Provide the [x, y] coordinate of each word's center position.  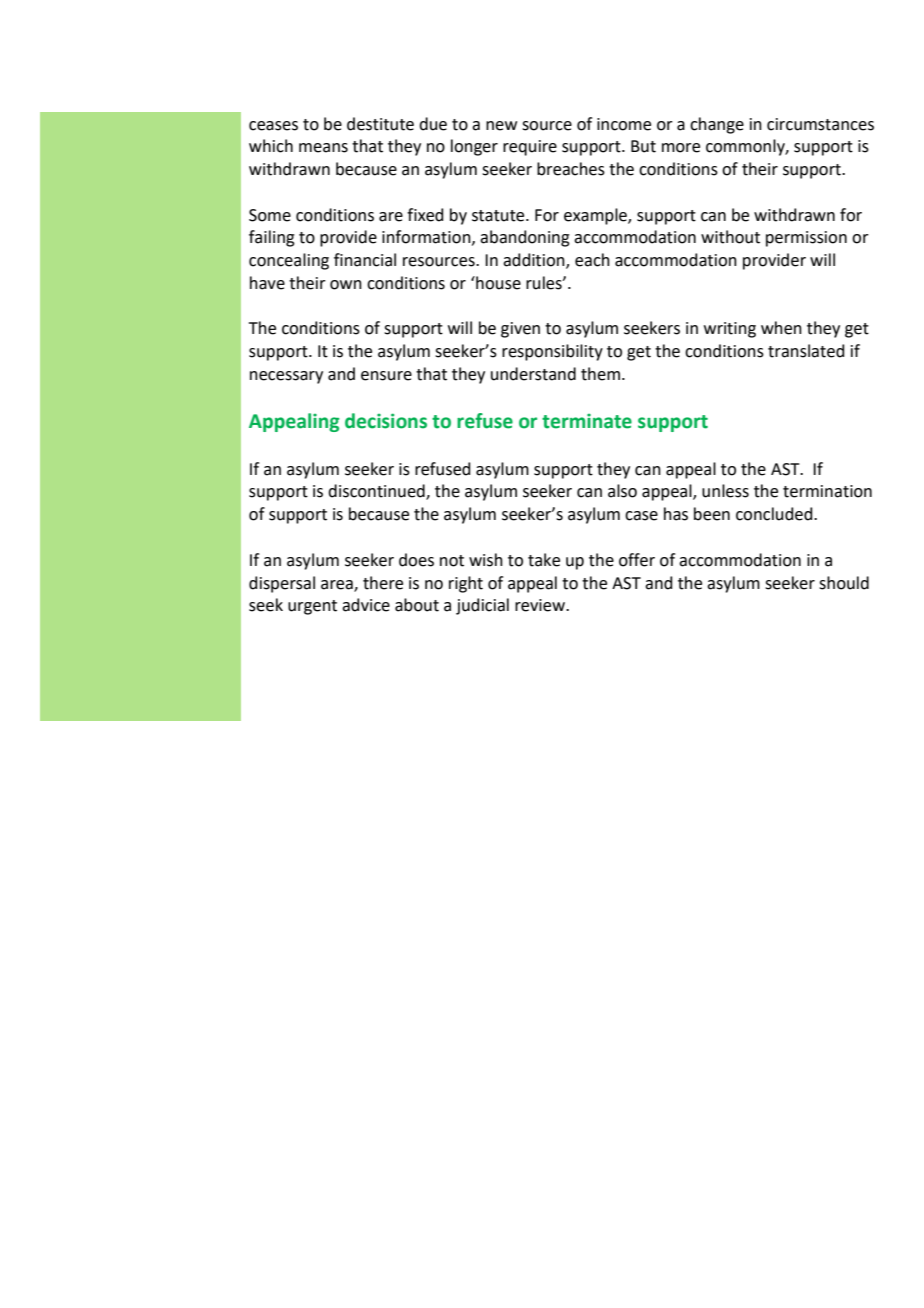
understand [533, 374]
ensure [386, 376]
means [323, 148]
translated [806, 351]
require [530, 148]
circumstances [820, 124]
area [338, 585]
